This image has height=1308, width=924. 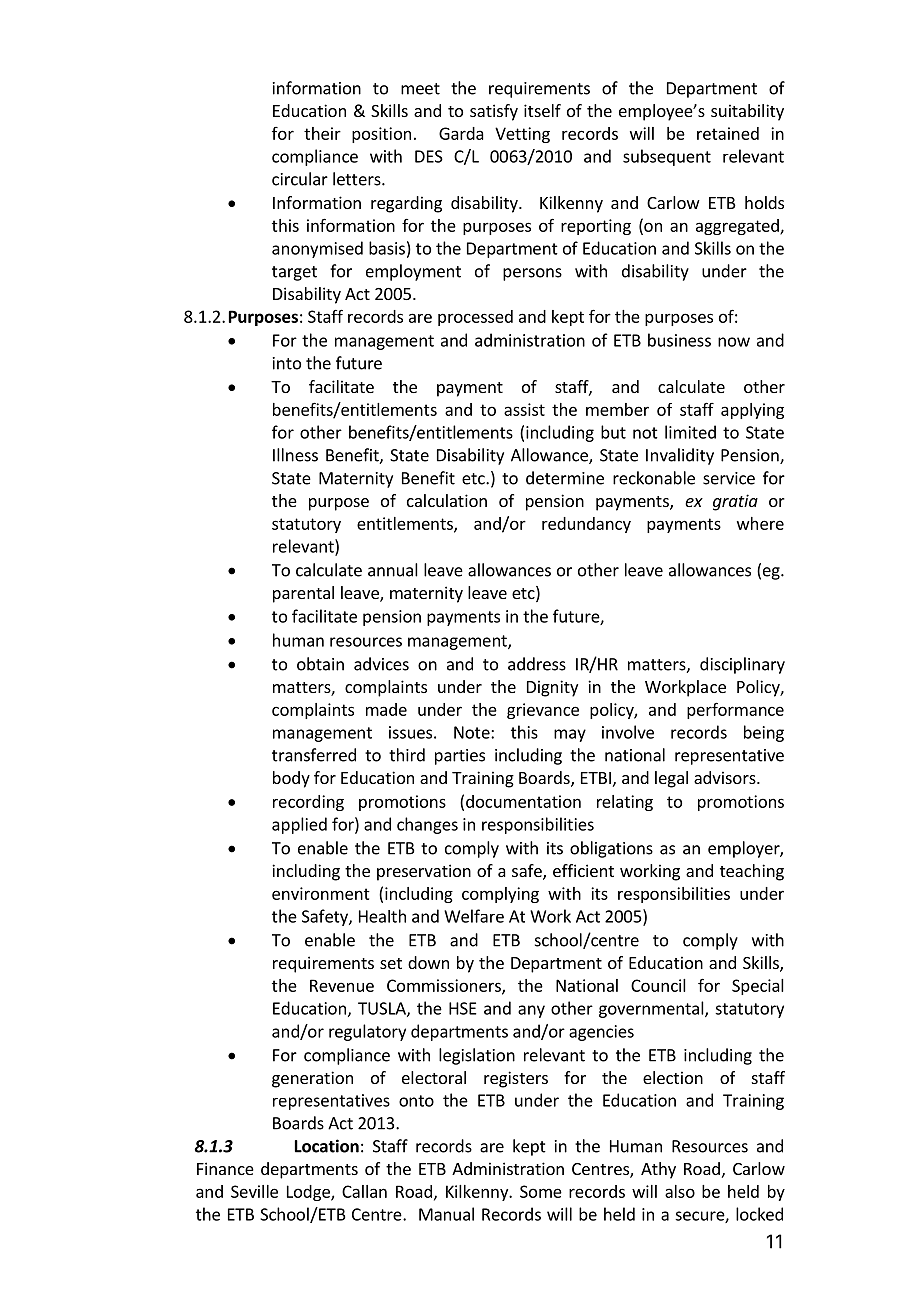 I want to click on retained, so click(x=728, y=133).
